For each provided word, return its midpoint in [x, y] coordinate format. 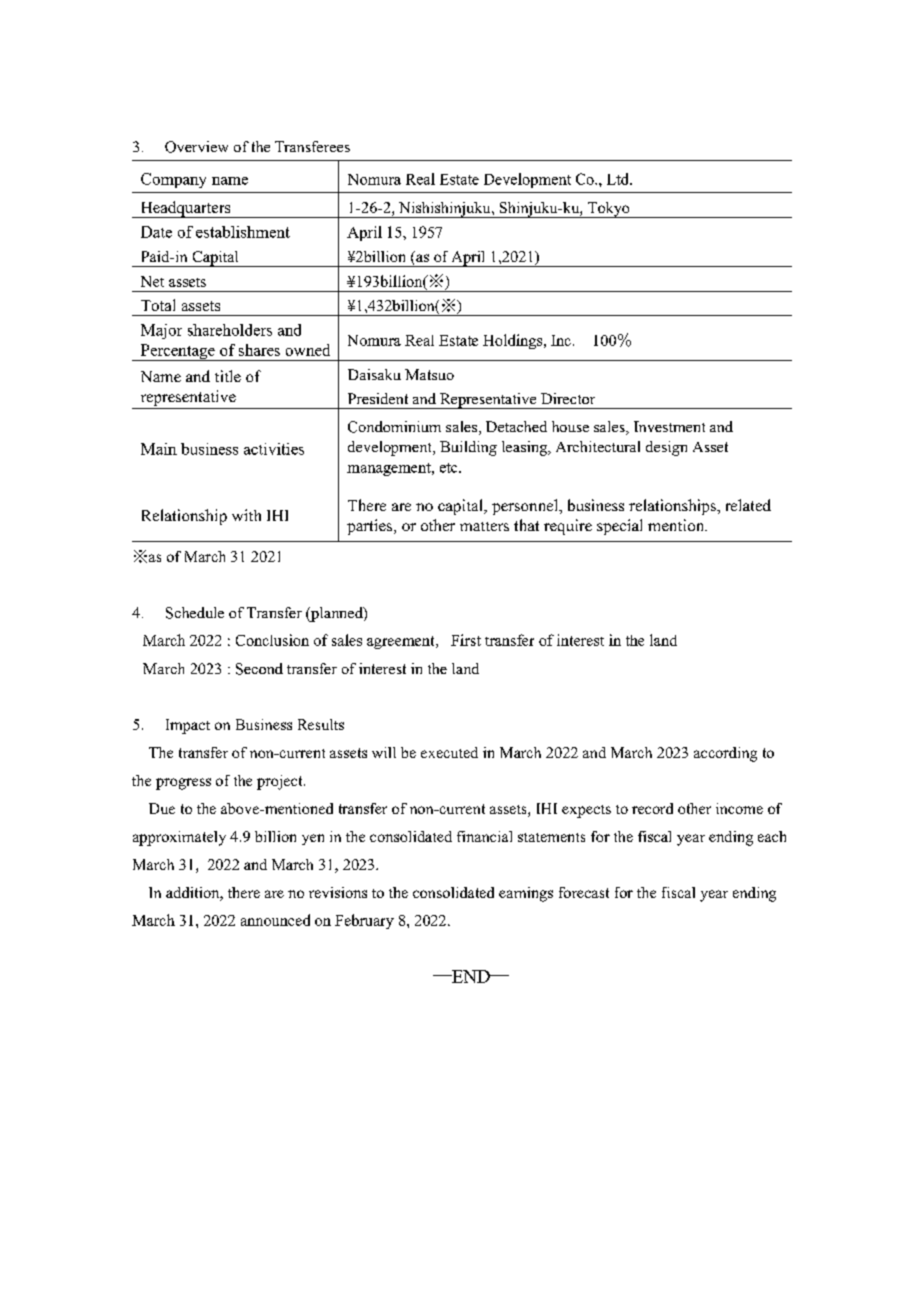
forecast [584, 892]
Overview [196, 147]
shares [259, 350]
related [748, 505]
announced [275, 920]
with [246, 515]
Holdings [514, 341]
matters [484, 526]
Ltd [619, 179]
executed [449, 752]
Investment [669, 426]
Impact [188, 726]
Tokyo [609, 210]
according [725, 754]
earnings [526, 894]
